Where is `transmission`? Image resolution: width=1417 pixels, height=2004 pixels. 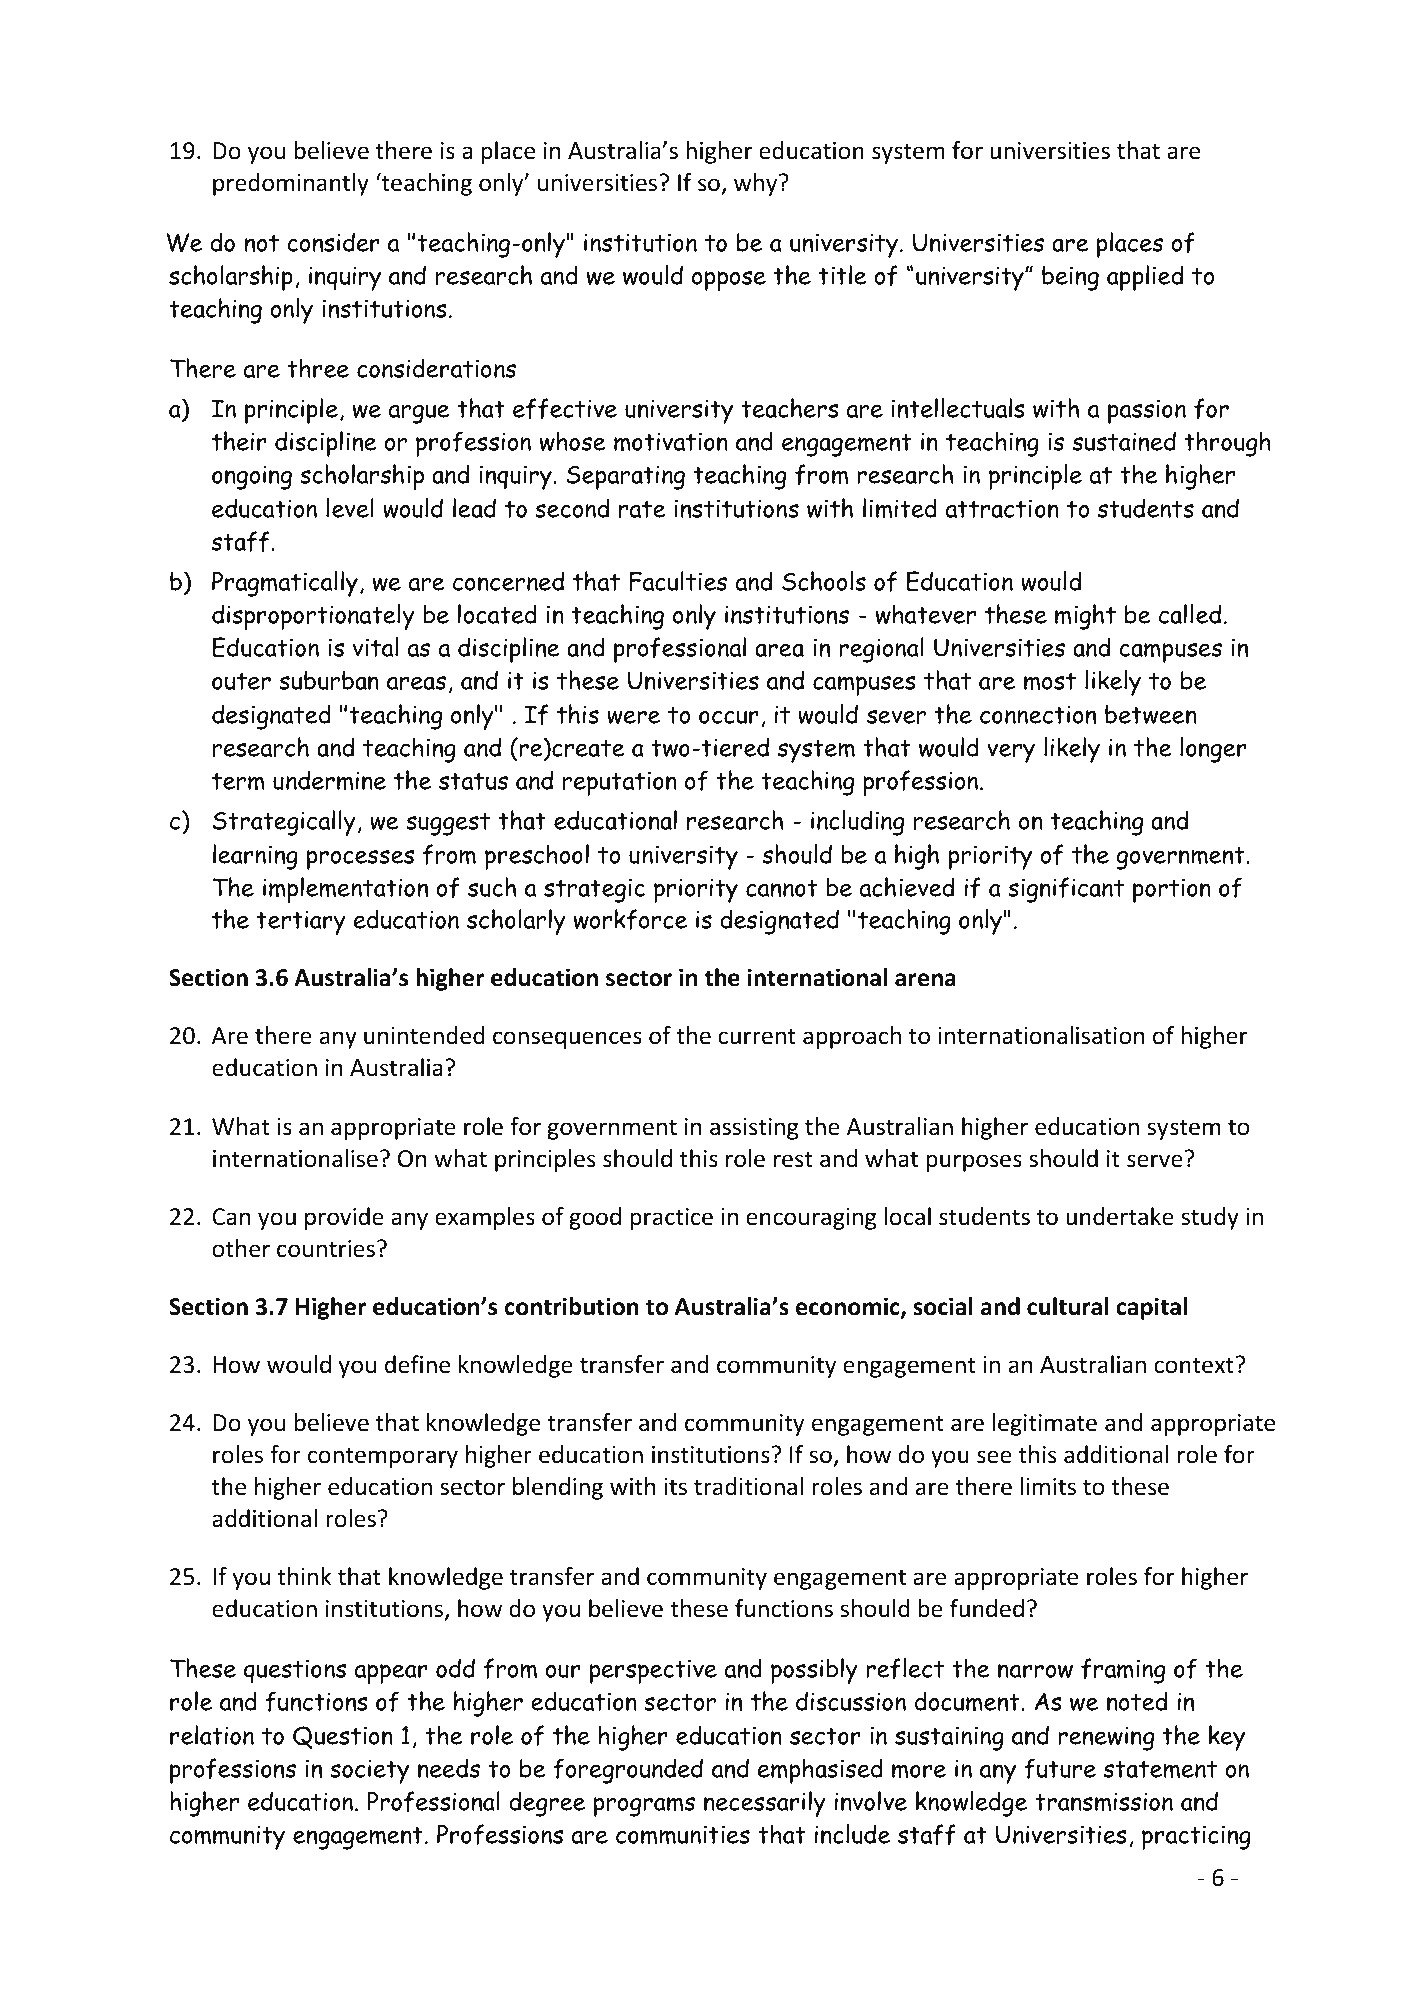
transmission is located at coordinates (1104, 1802).
